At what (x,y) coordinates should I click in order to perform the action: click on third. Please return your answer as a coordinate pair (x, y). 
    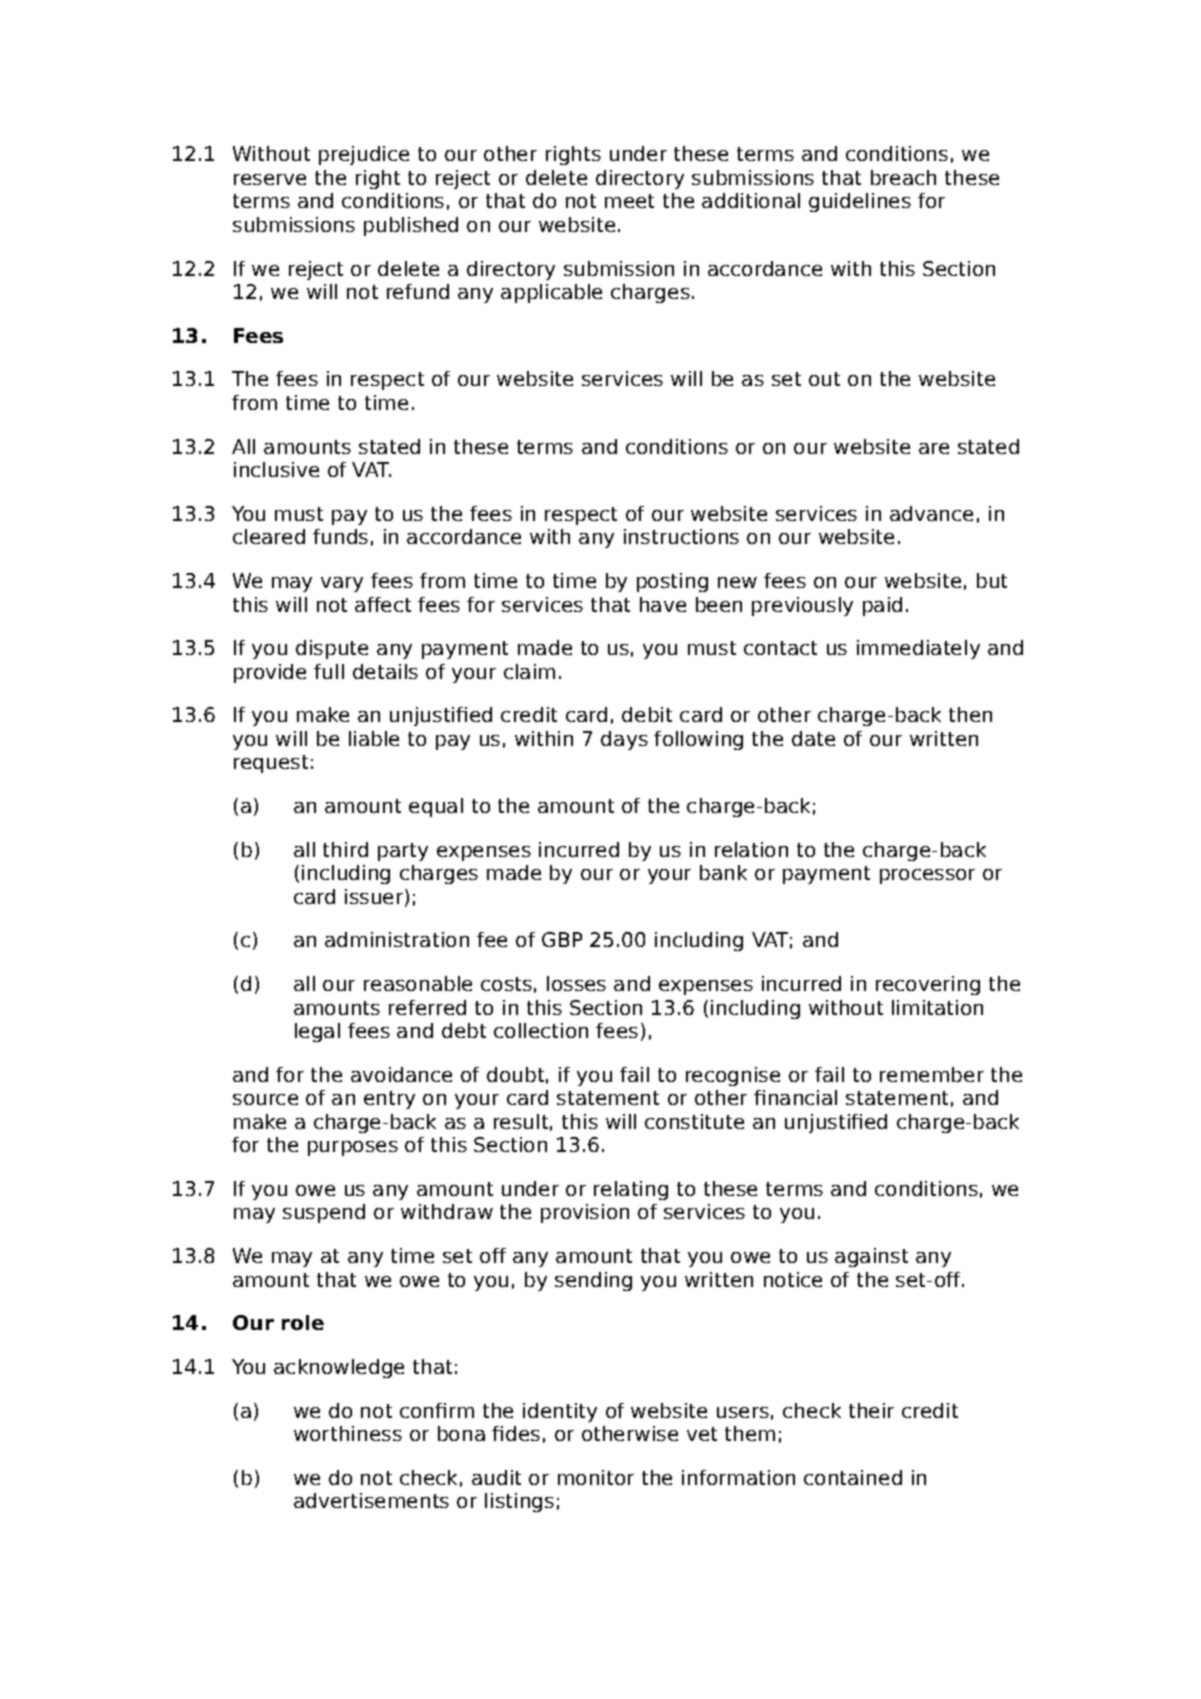
    Looking at the image, I should click on (345, 849).
